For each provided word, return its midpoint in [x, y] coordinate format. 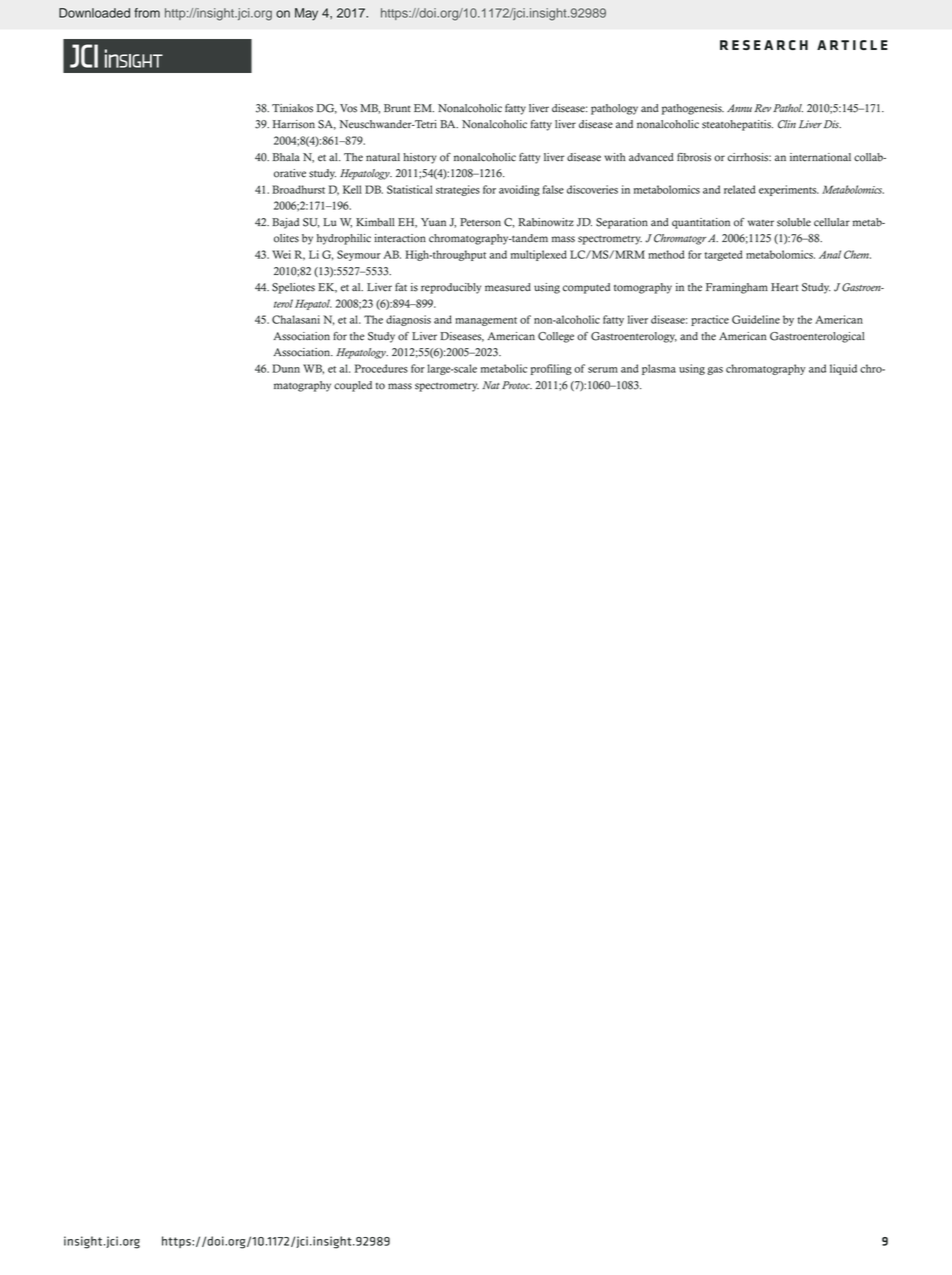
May [306, 14]
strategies [458, 190]
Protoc [517, 385]
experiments [789, 190]
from [147, 13]
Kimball [375, 222]
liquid [843, 369]
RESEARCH [764, 45]
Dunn [286, 368]
